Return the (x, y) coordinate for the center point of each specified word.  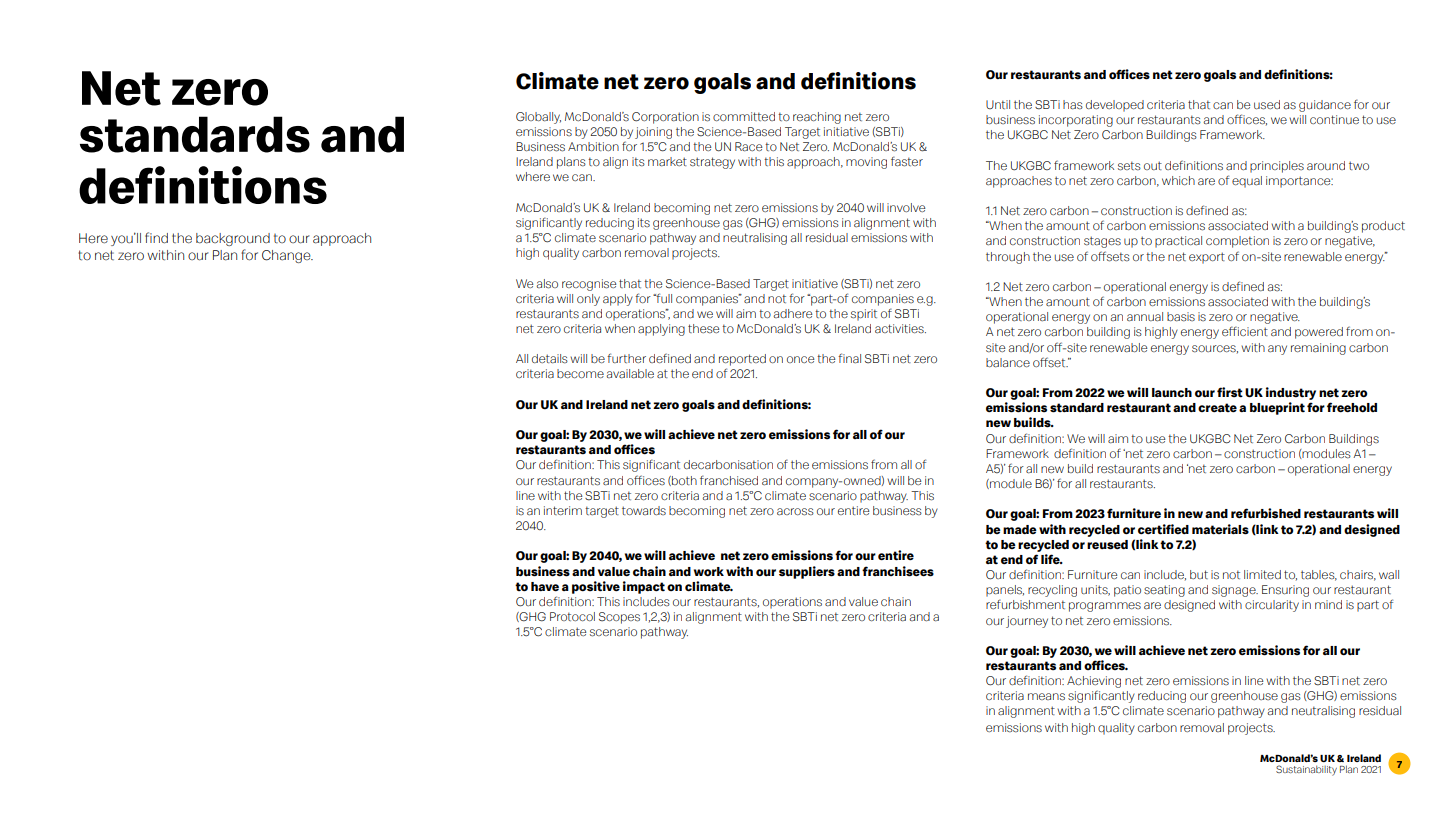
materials (1220, 529)
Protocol (572, 616)
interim (563, 510)
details (550, 359)
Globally (538, 118)
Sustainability (1306, 770)
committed (744, 116)
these (704, 329)
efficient (1245, 331)
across (795, 512)
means (1046, 697)
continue (1334, 120)
